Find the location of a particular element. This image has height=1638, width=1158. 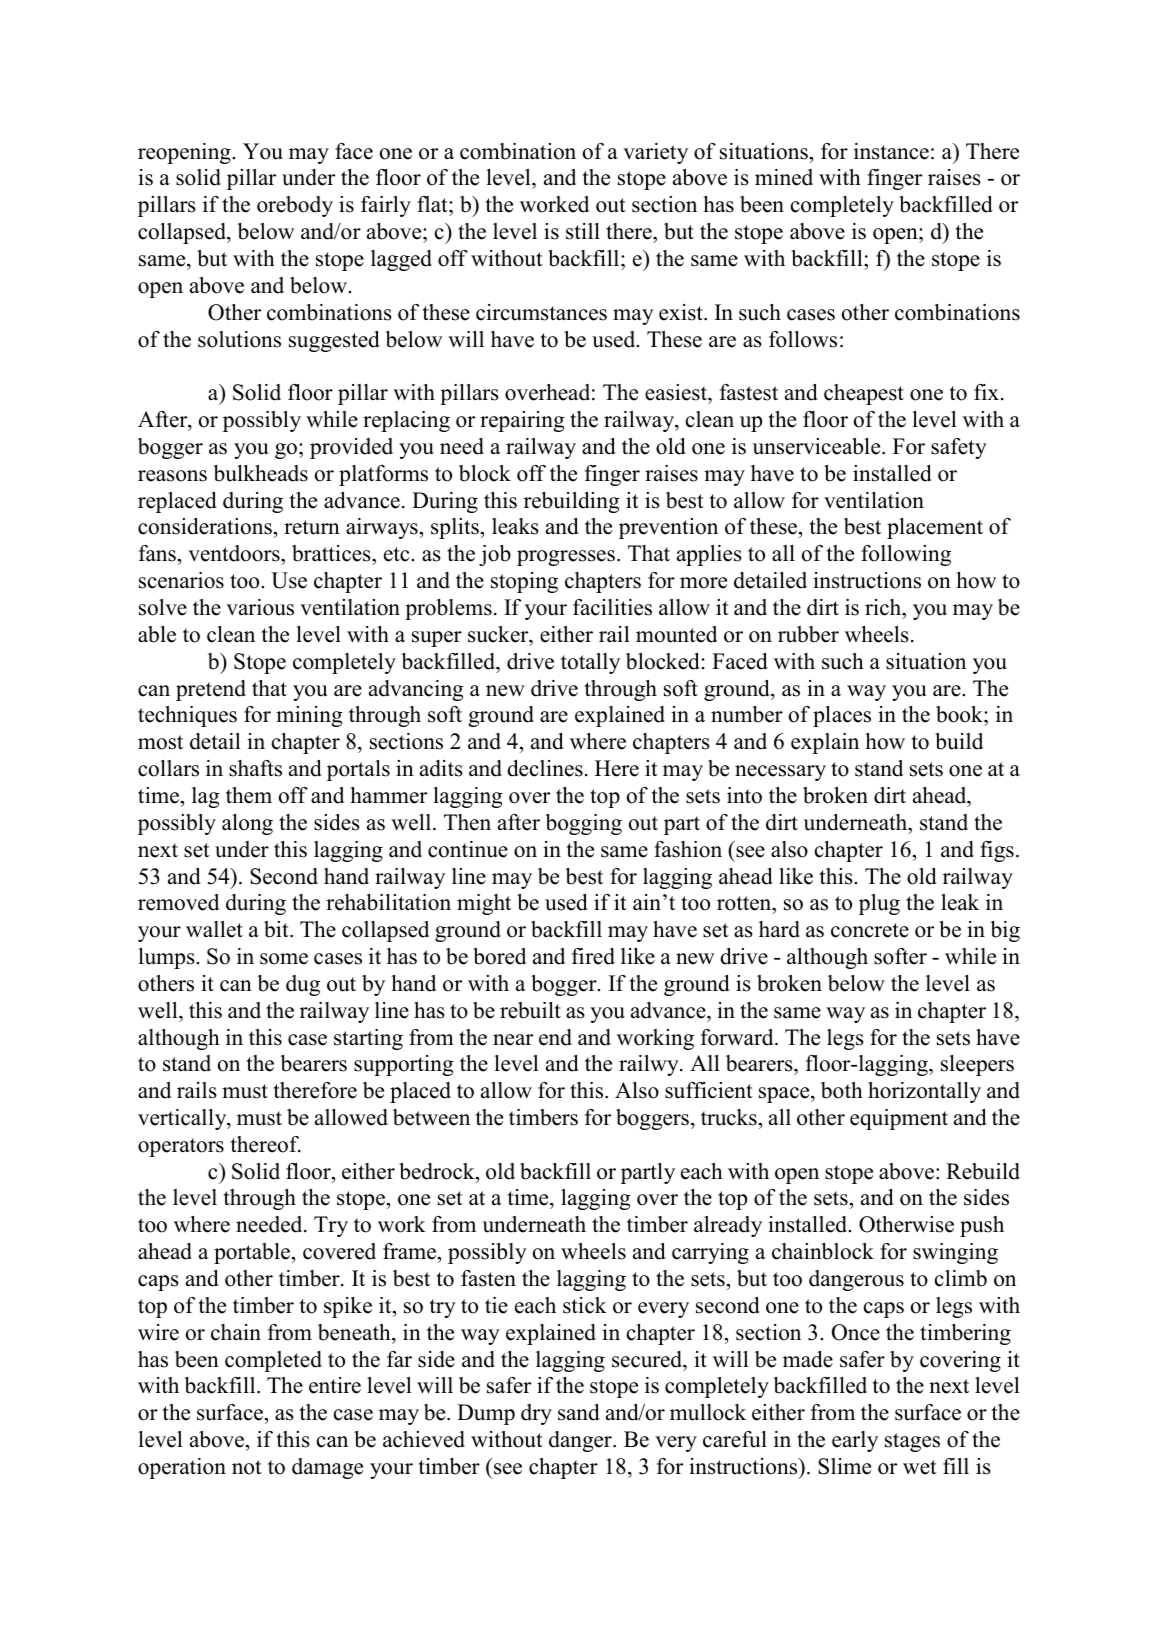

bit is located at coordinates (277, 929).
